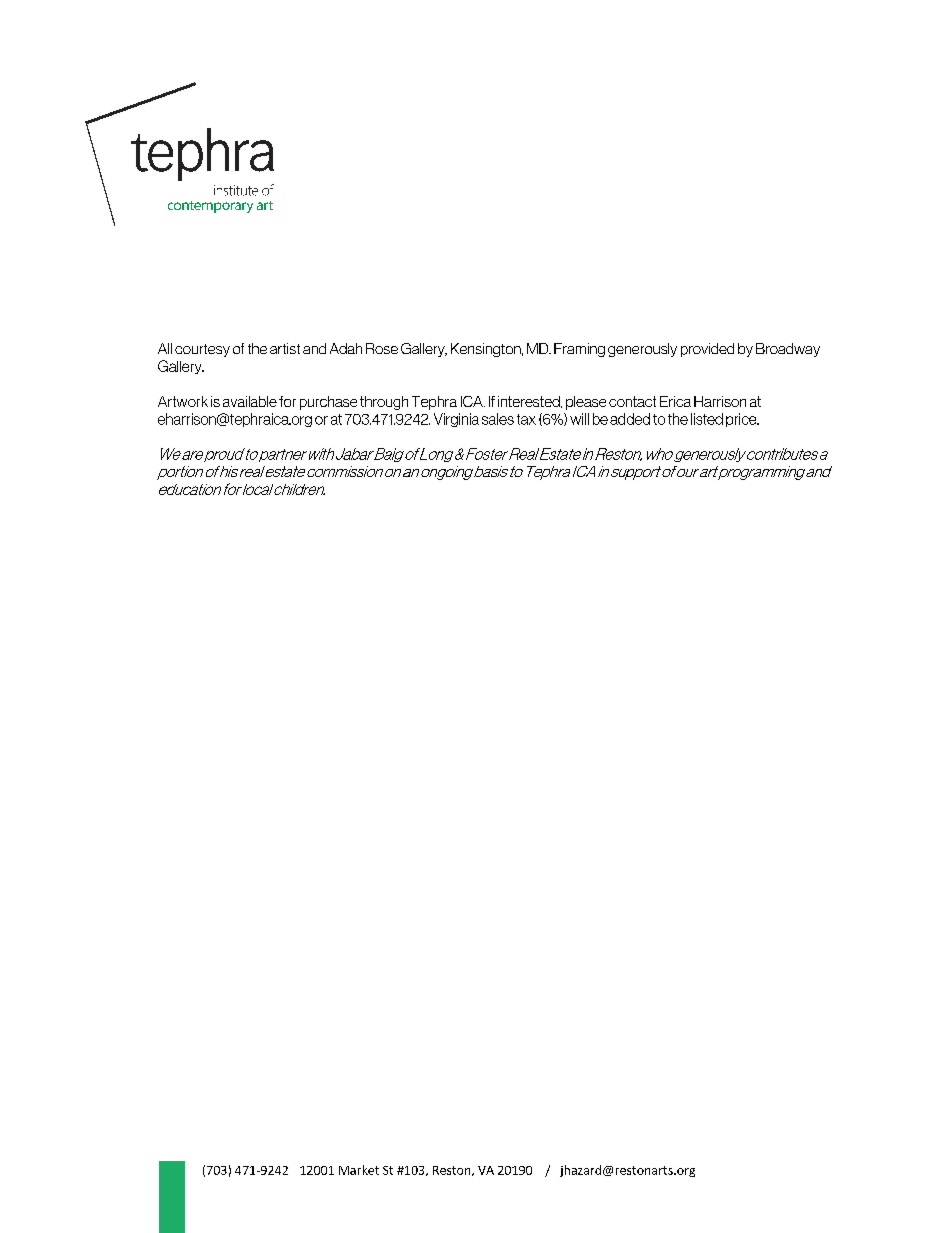 The height and width of the page is (1233, 952). What do you see at coordinates (384, 403) in the page?
I see `through` at bounding box center [384, 403].
